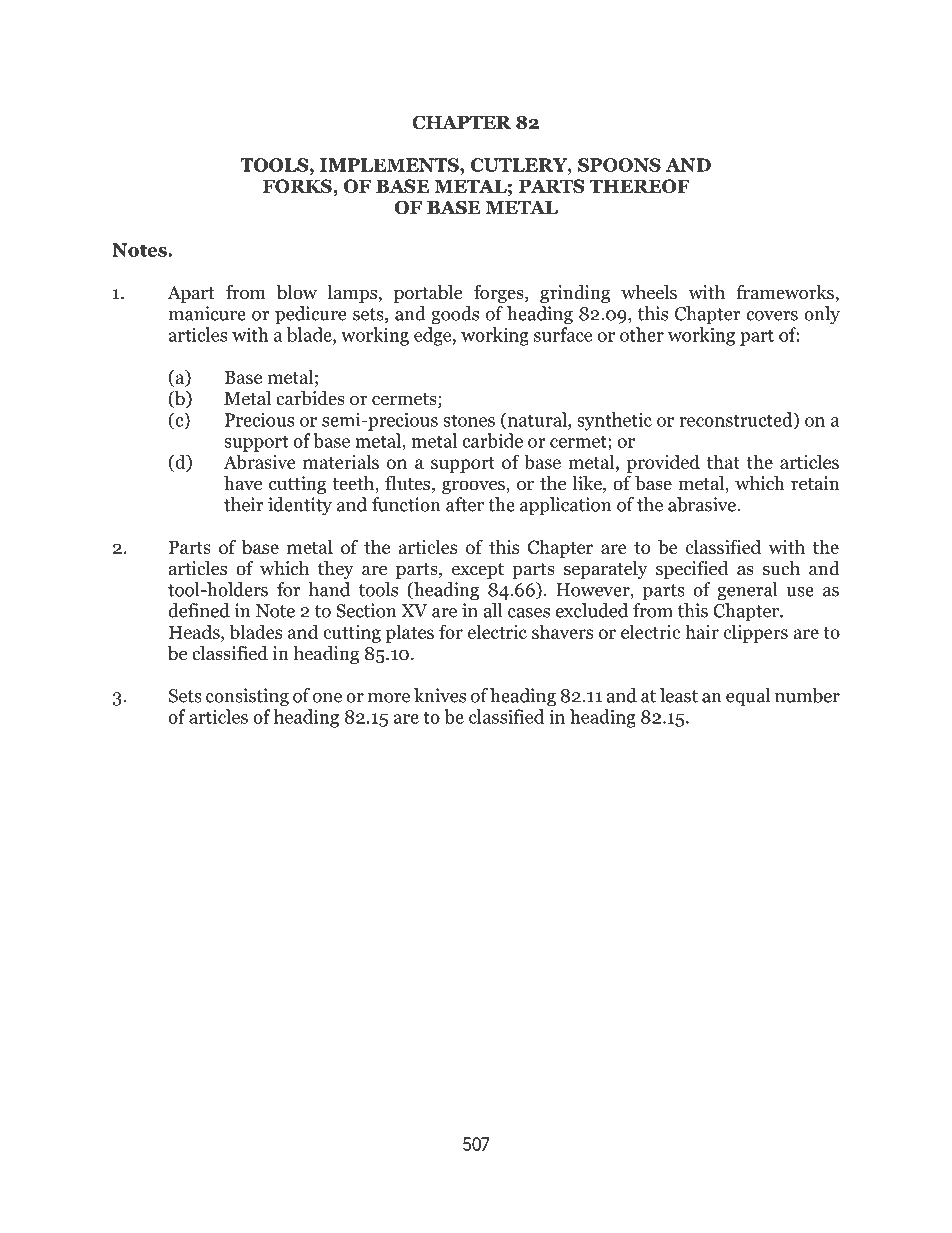 The height and width of the page is (1233, 952). I want to click on FORKS, so click(297, 186).
